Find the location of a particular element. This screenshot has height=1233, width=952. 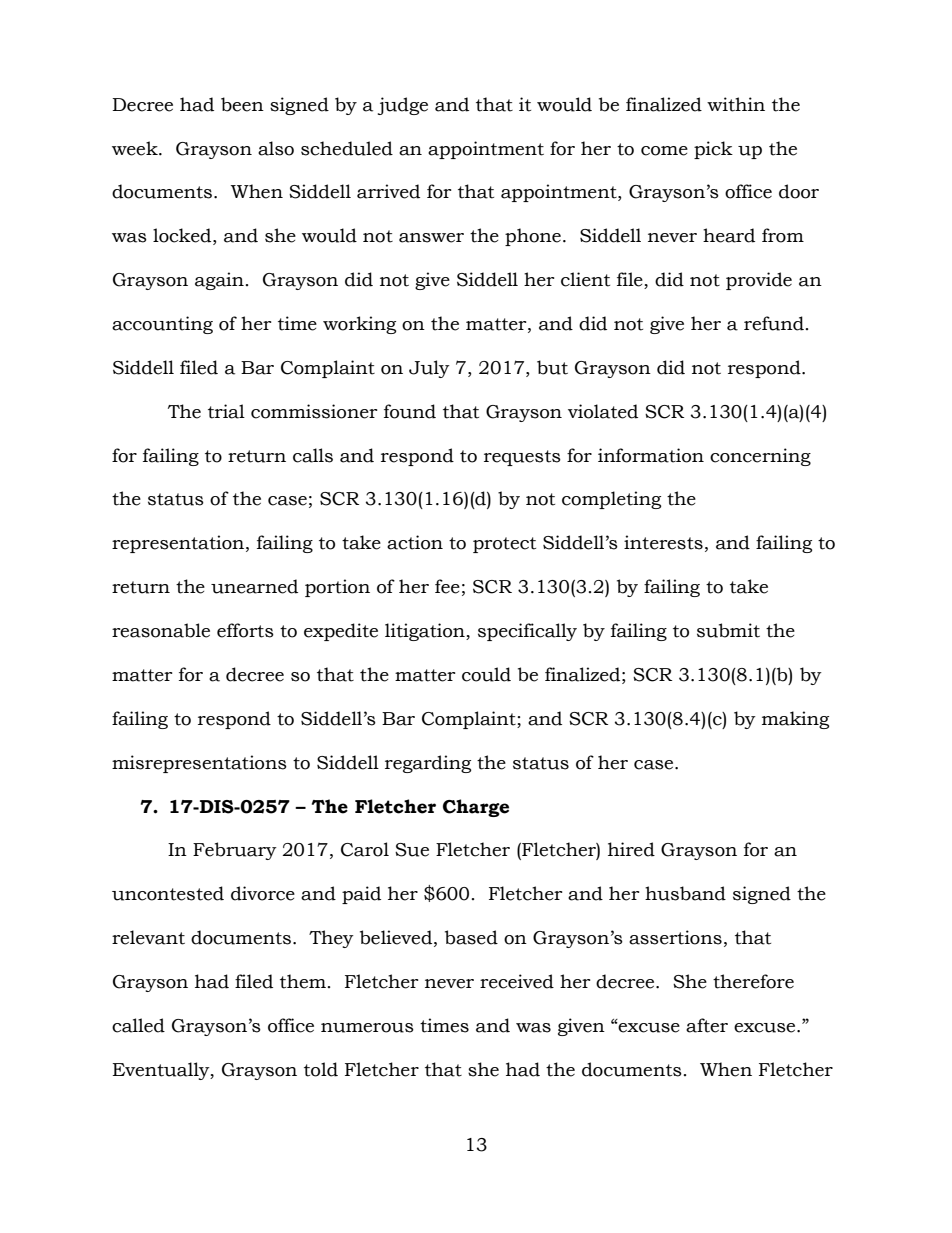

been is located at coordinates (242, 104).
